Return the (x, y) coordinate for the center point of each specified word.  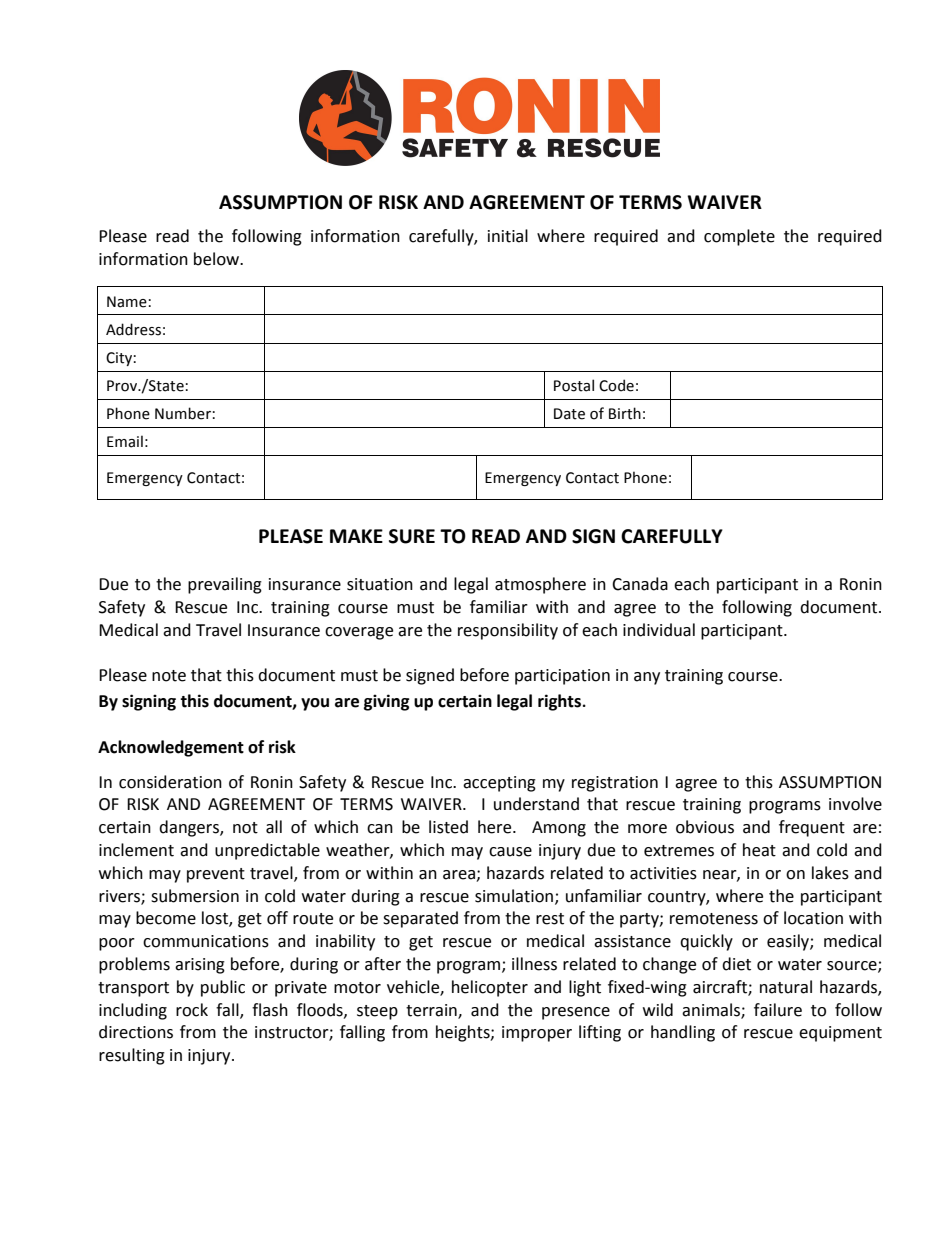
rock (192, 1010)
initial (508, 236)
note (169, 676)
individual (659, 630)
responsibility (508, 631)
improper (537, 1034)
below (218, 259)
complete (739, 237)
